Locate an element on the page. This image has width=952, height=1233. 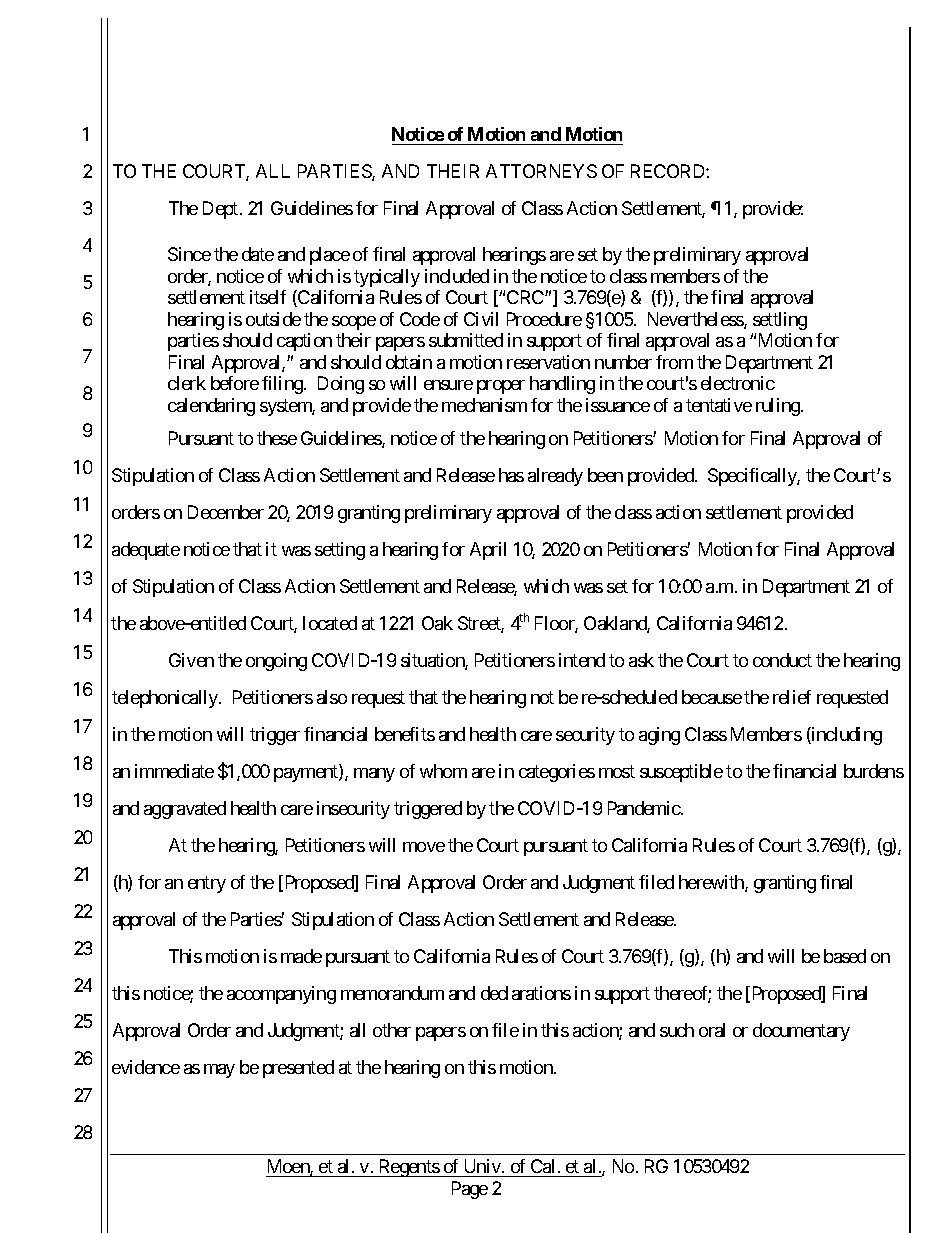
intend is located at coordinates (582, 660).
